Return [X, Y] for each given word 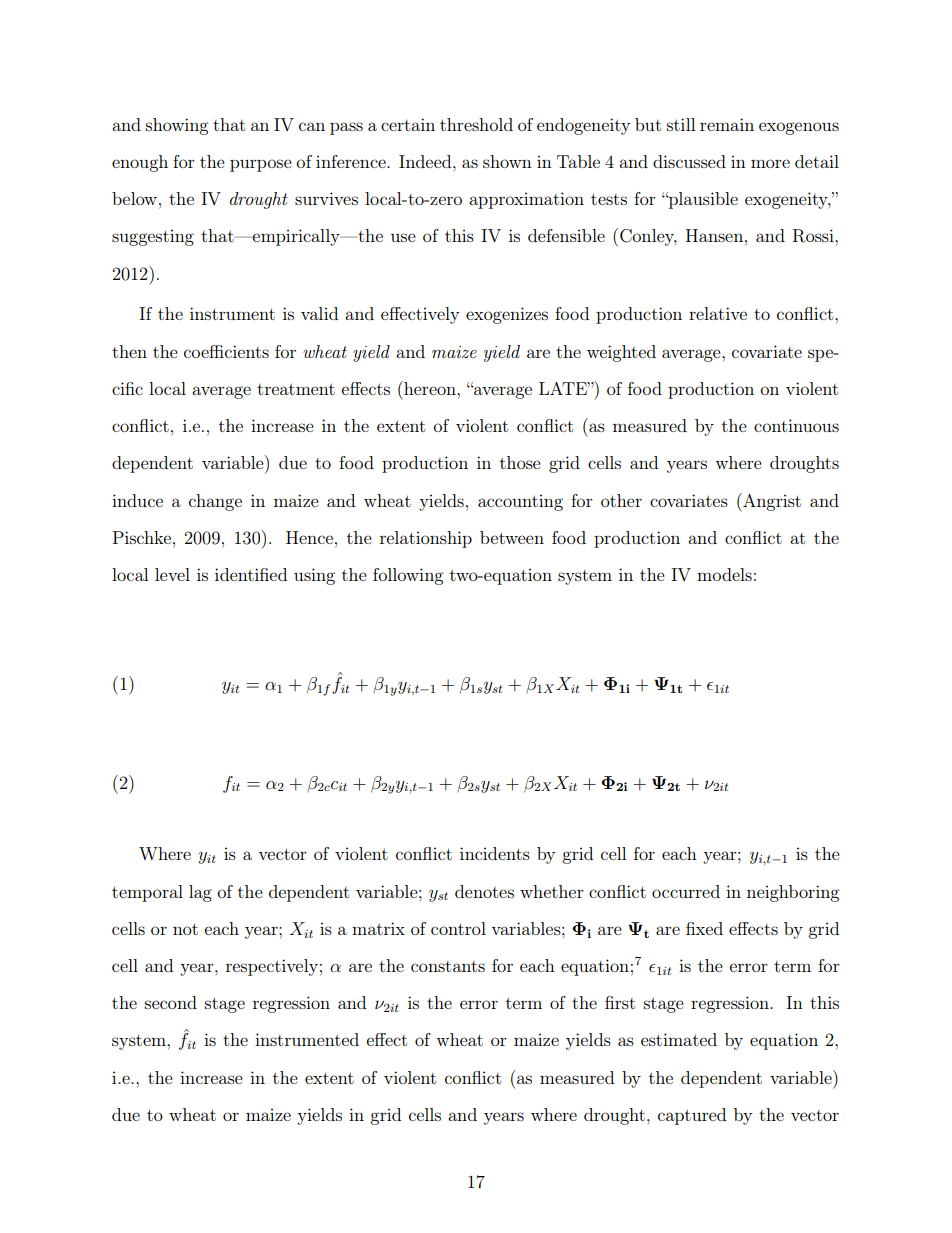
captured [692, 1116]
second [171, 1002]
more [770, 163]
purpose [261, 165]
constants [448, 966]
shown [507, 161]
